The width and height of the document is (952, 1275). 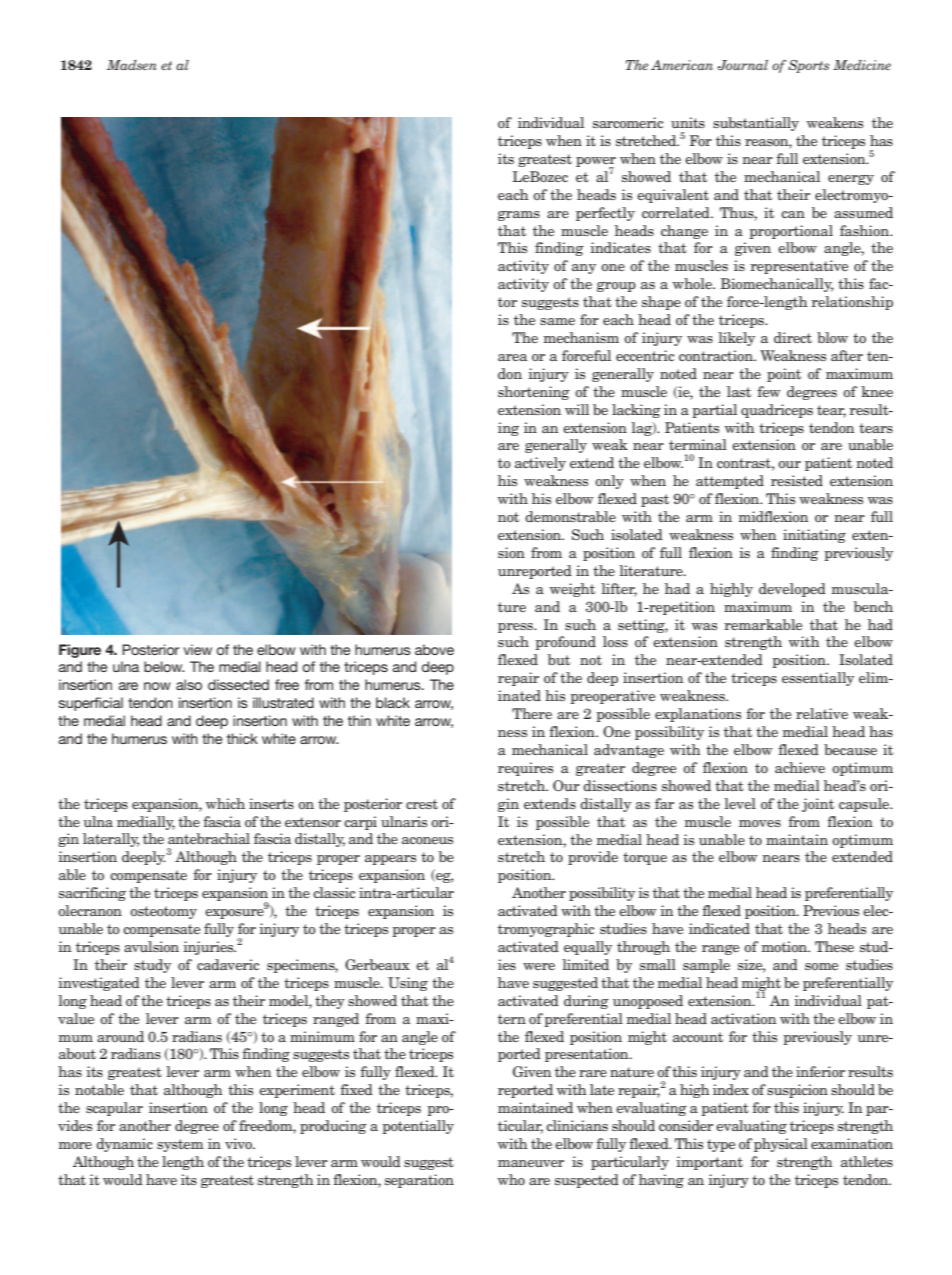 What do you see at coordinates (756, 124) in the document?
I see `substantially` at bounding box center [756, 124].
